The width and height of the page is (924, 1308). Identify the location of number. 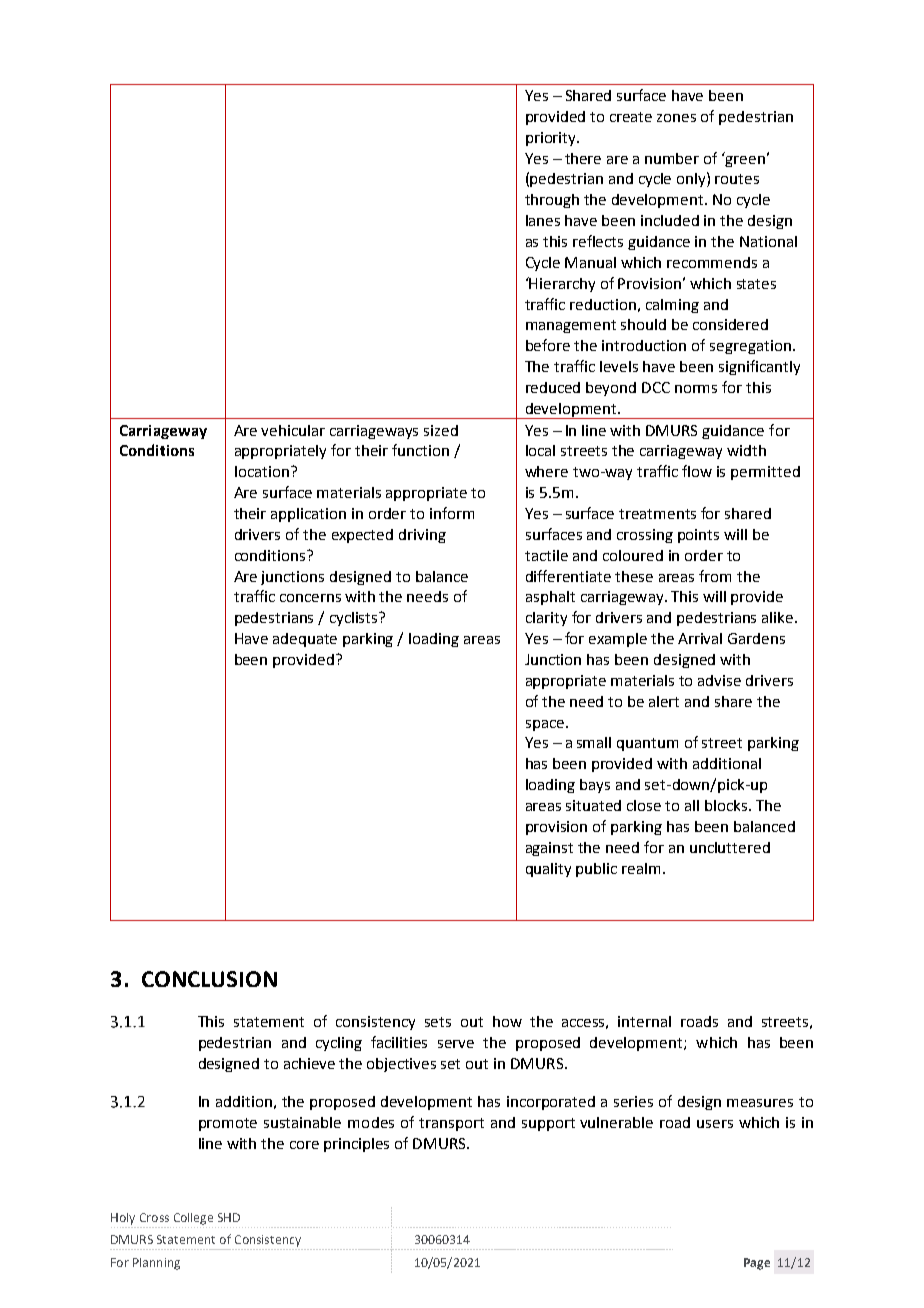
(672, 158).
